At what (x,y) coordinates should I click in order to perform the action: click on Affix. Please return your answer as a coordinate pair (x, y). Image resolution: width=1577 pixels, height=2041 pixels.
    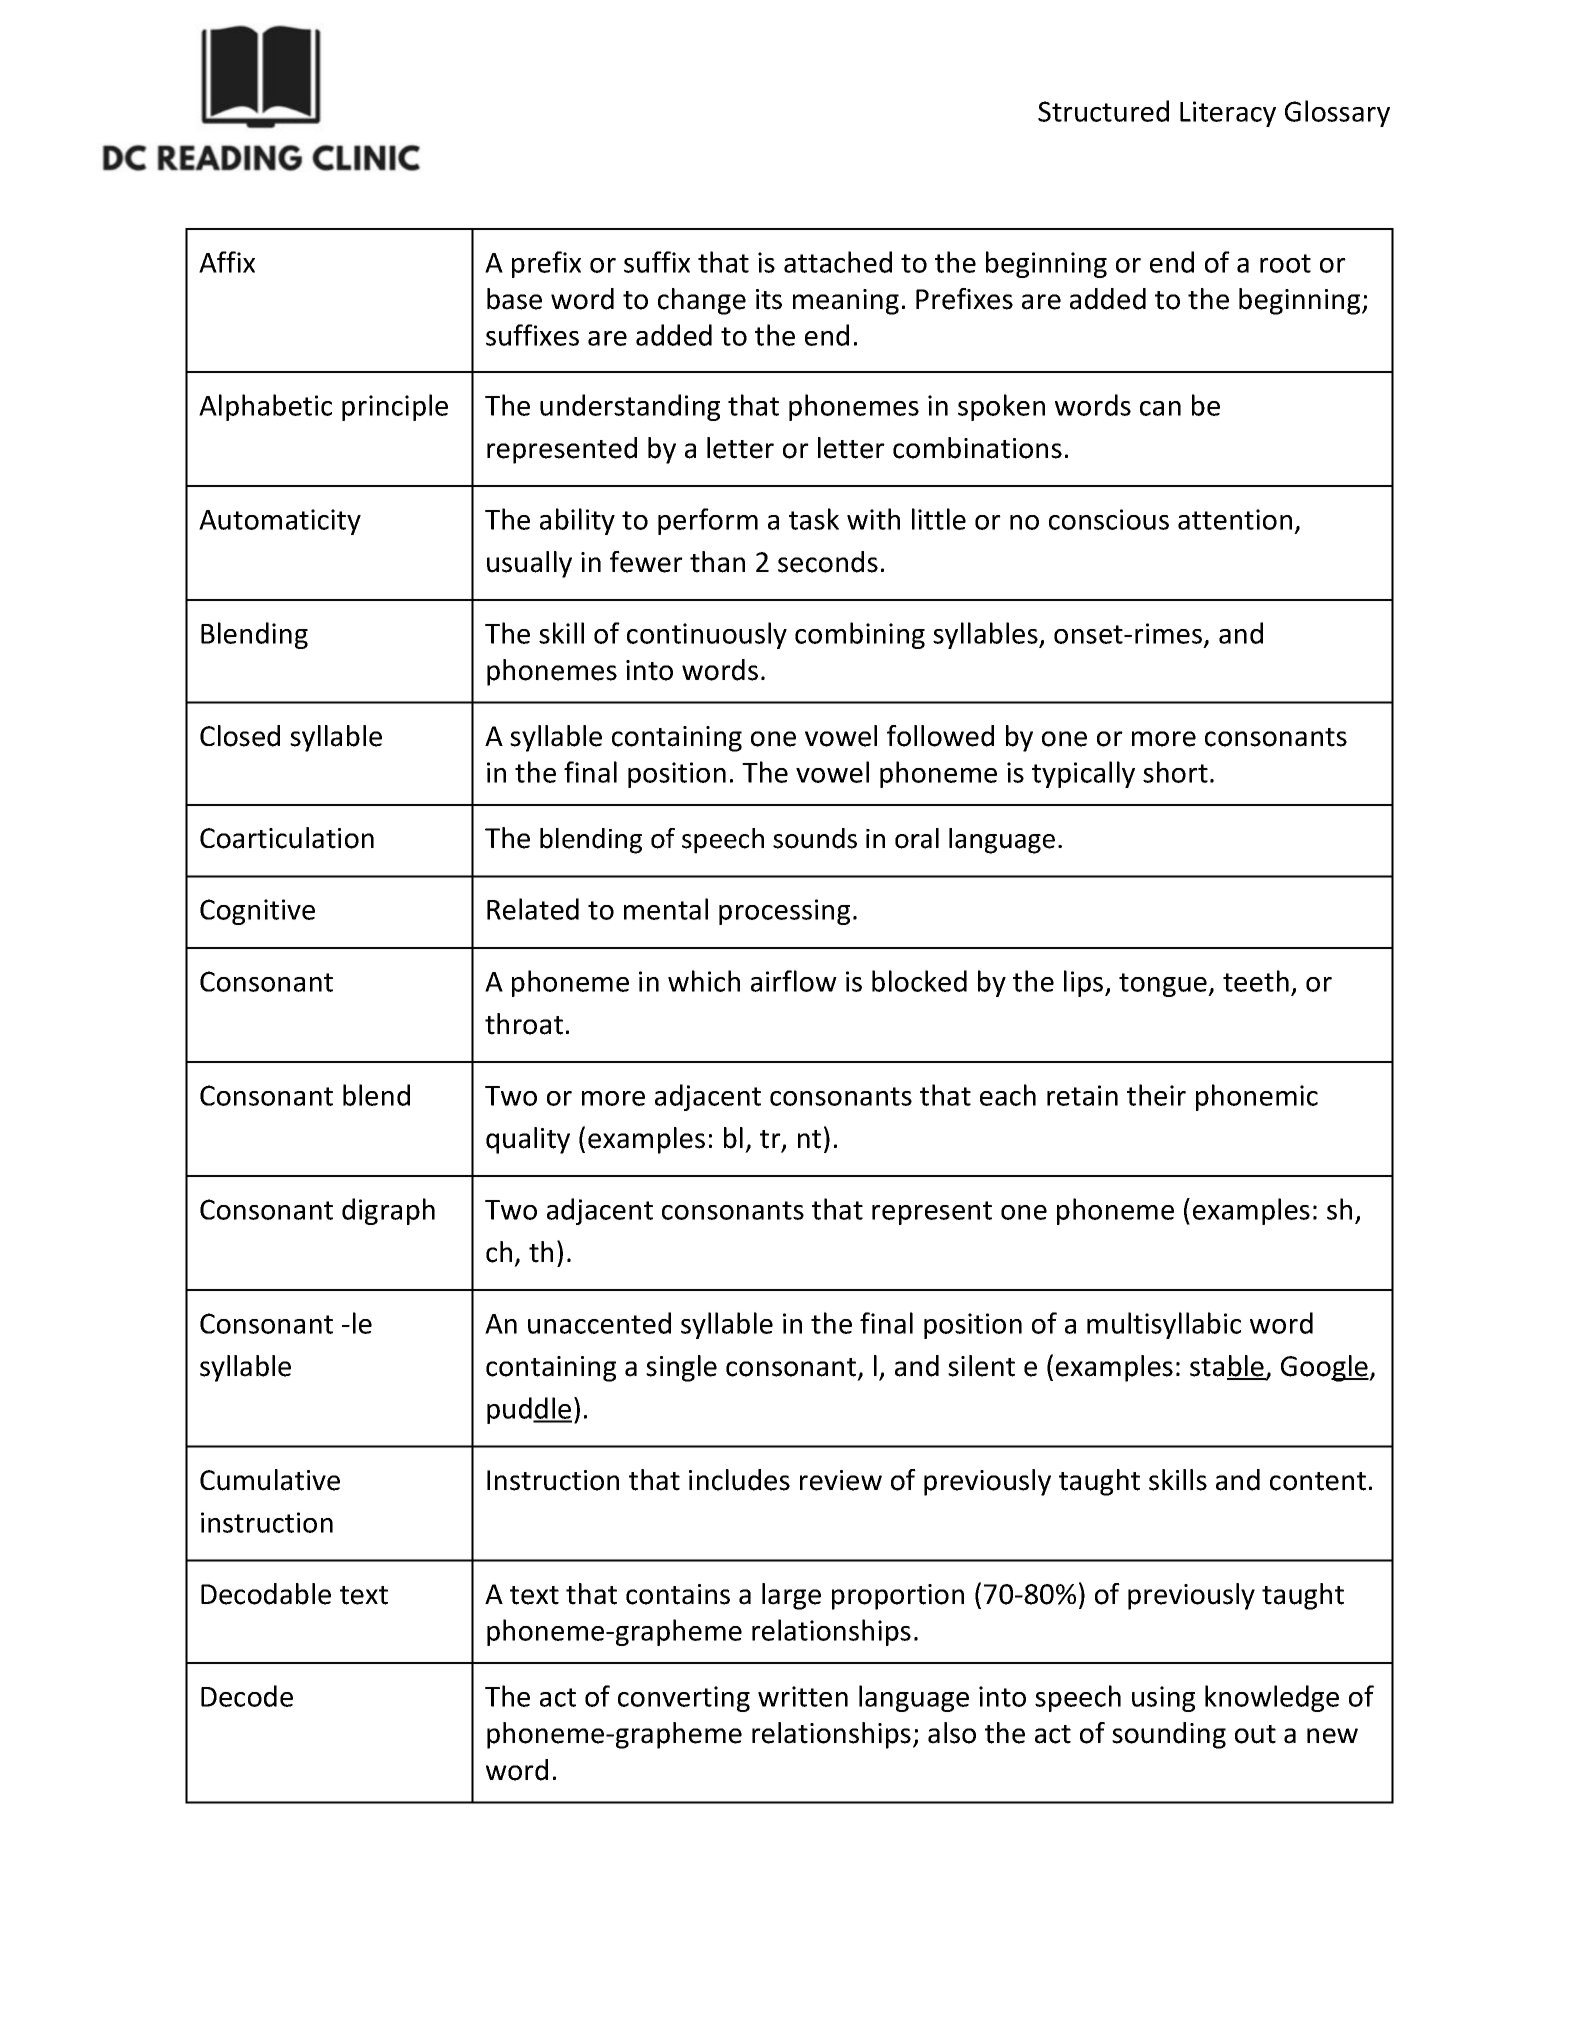
    Looking at the image, I should click on (227, 262).
